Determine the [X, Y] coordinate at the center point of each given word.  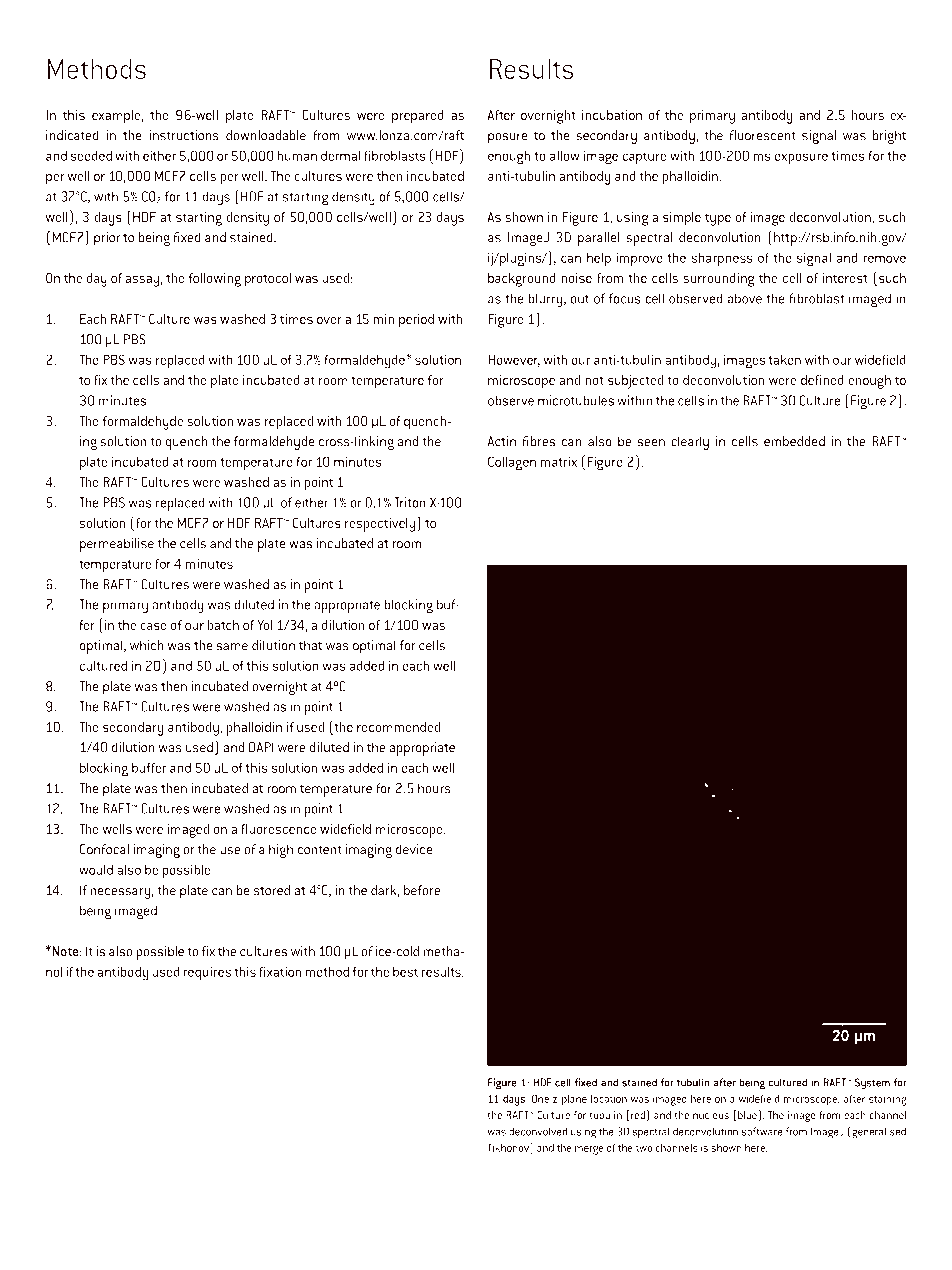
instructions [184, 135]
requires [207, 973]
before [422, 890]
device [414, 849]
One [540, 1098]
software [762, 1131]
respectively [380, 525]
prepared [418, 117]
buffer [149, 767]
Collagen [512, 463]
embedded [794, 441]
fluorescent [762, 135]
